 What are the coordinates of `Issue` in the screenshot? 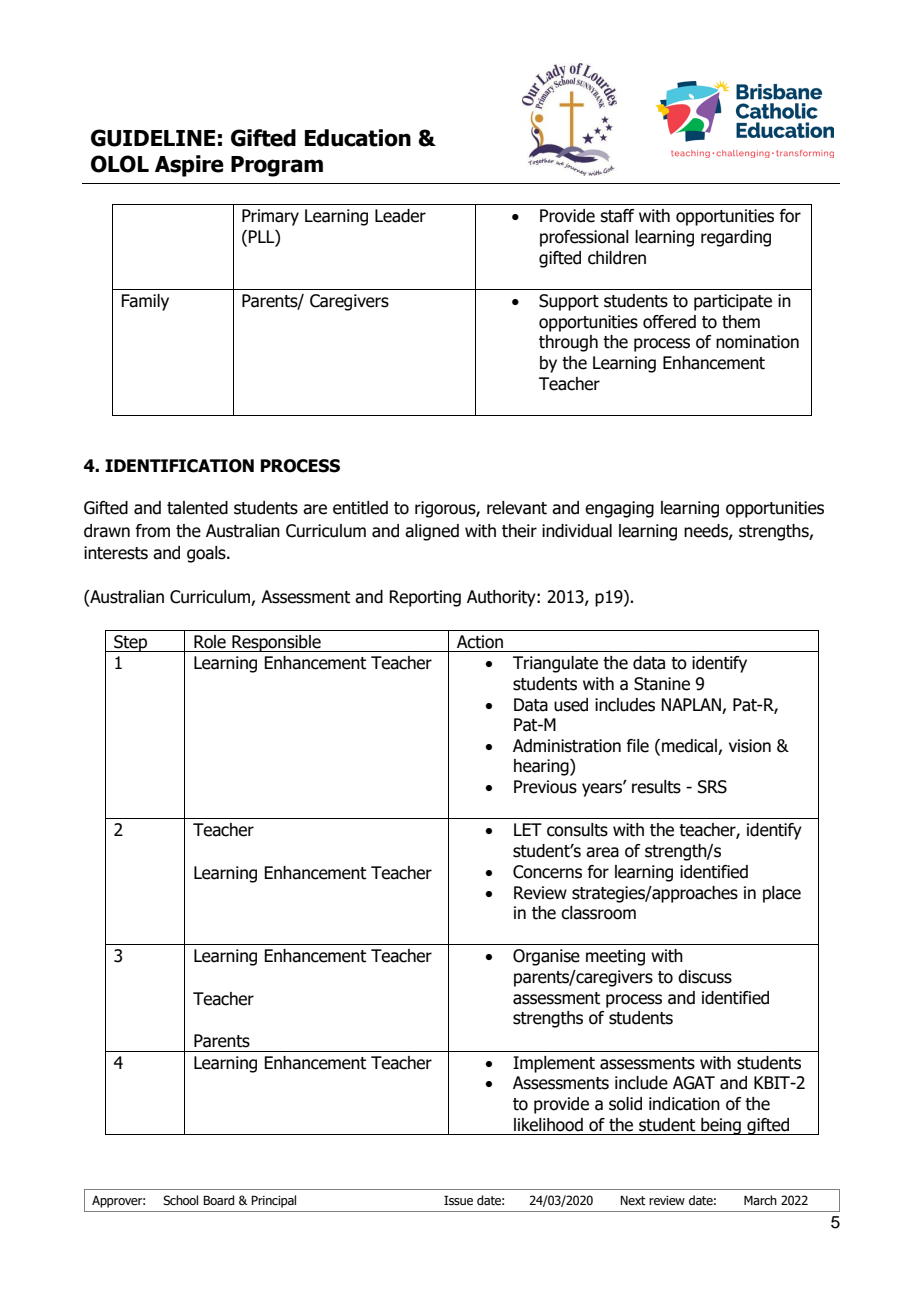 It's located at (458, 1200).
